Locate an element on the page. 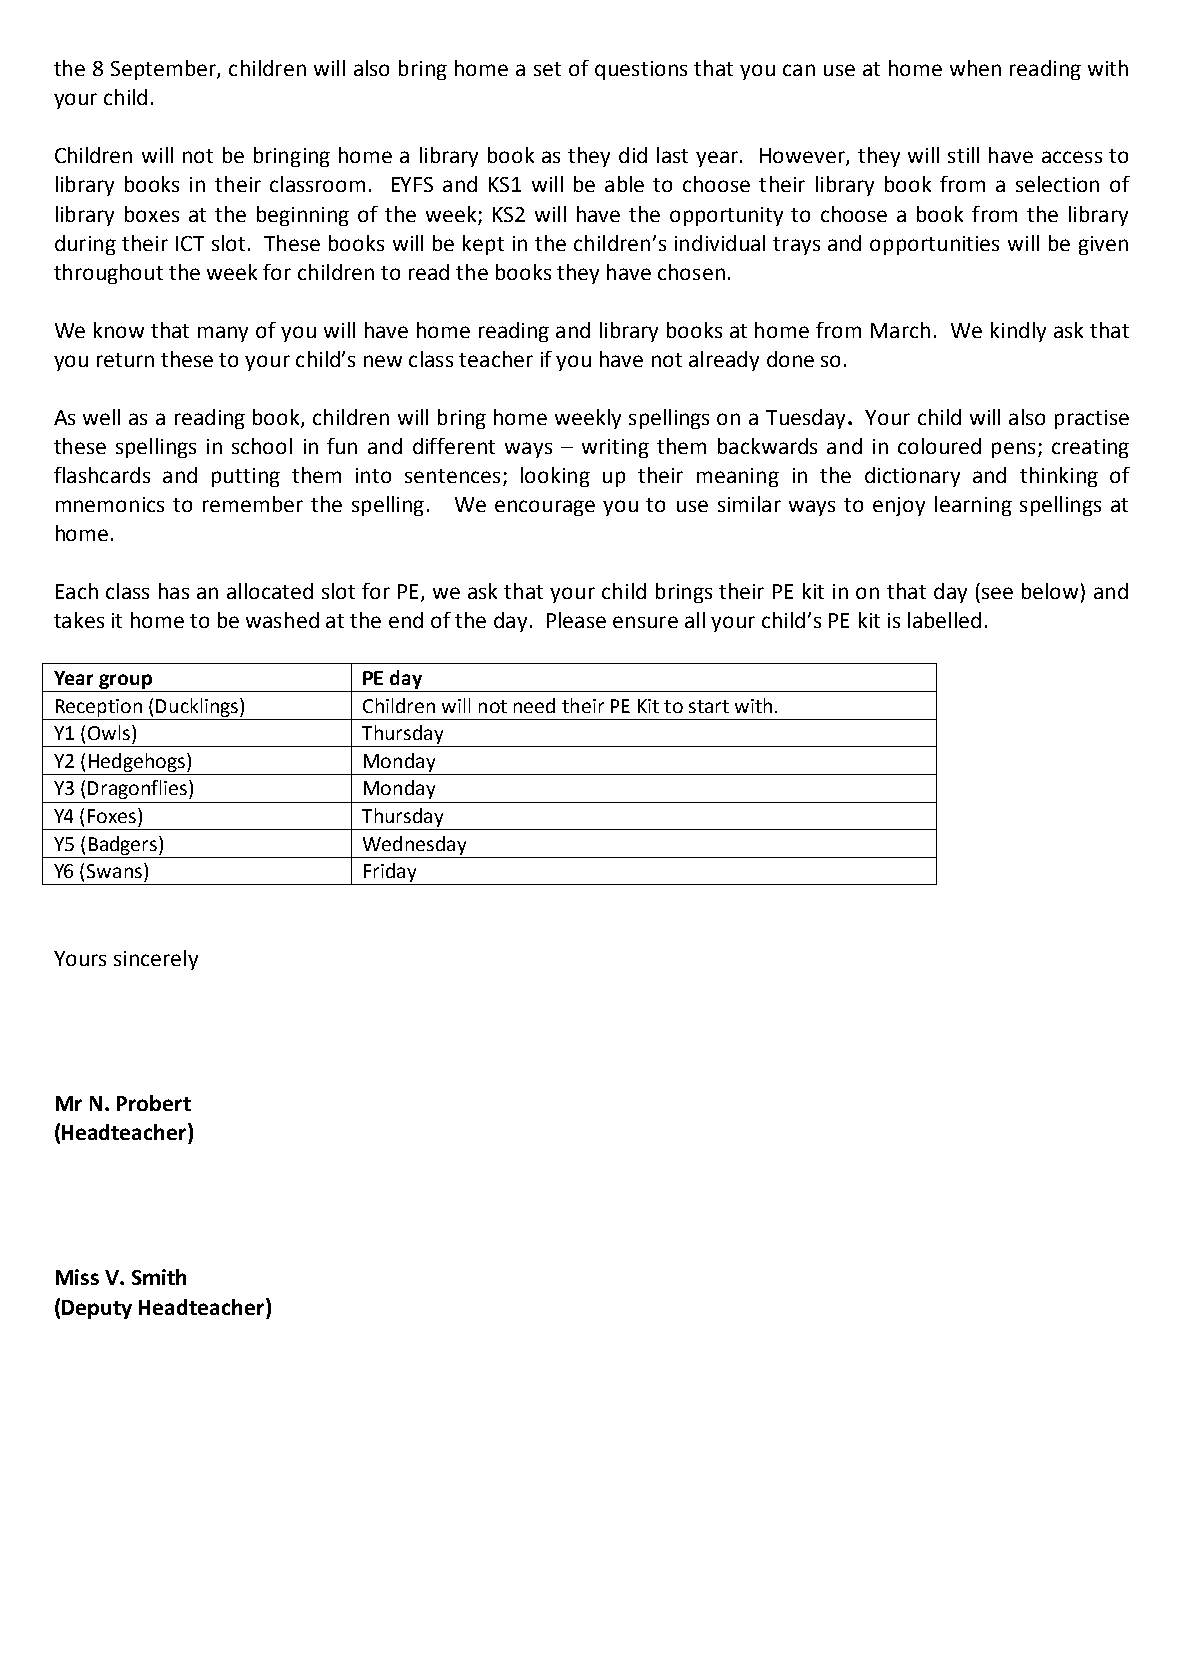  Smith is located at coordinates (159, 1277).
